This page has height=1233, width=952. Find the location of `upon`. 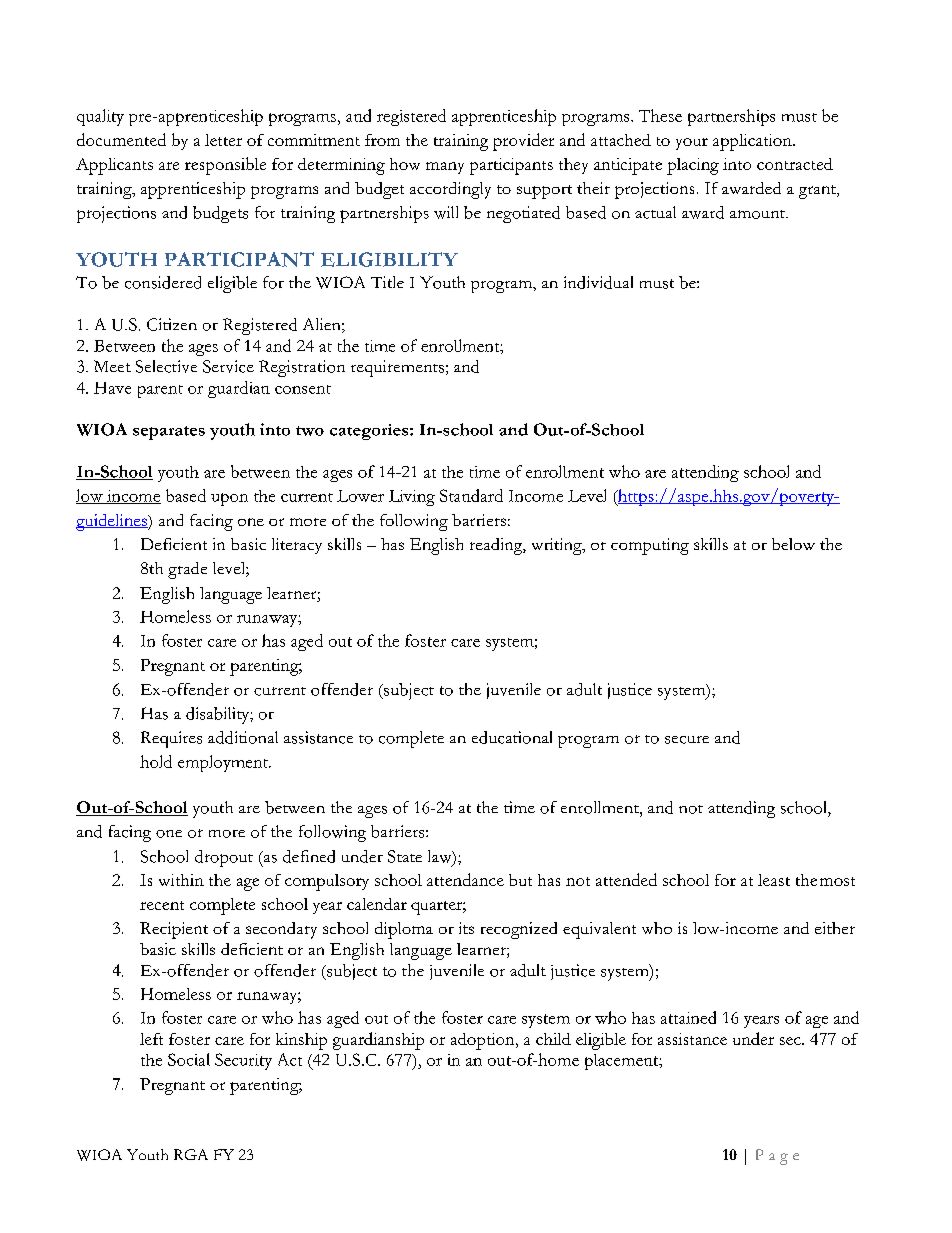

upon is located at coordinates (229, 499).
